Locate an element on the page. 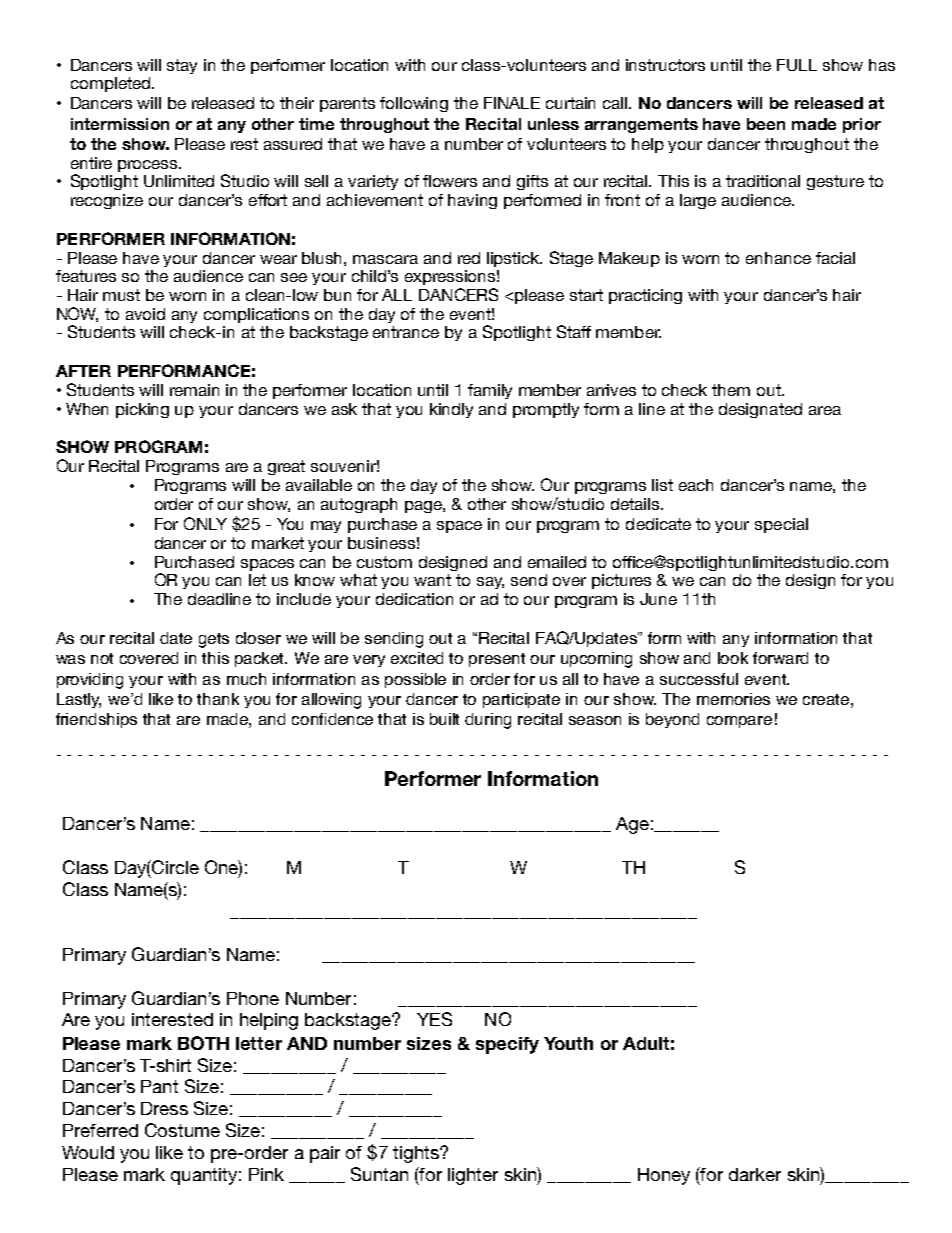 This page has width=952, height=1233. Costume is located at coordinates (182, 1130).
